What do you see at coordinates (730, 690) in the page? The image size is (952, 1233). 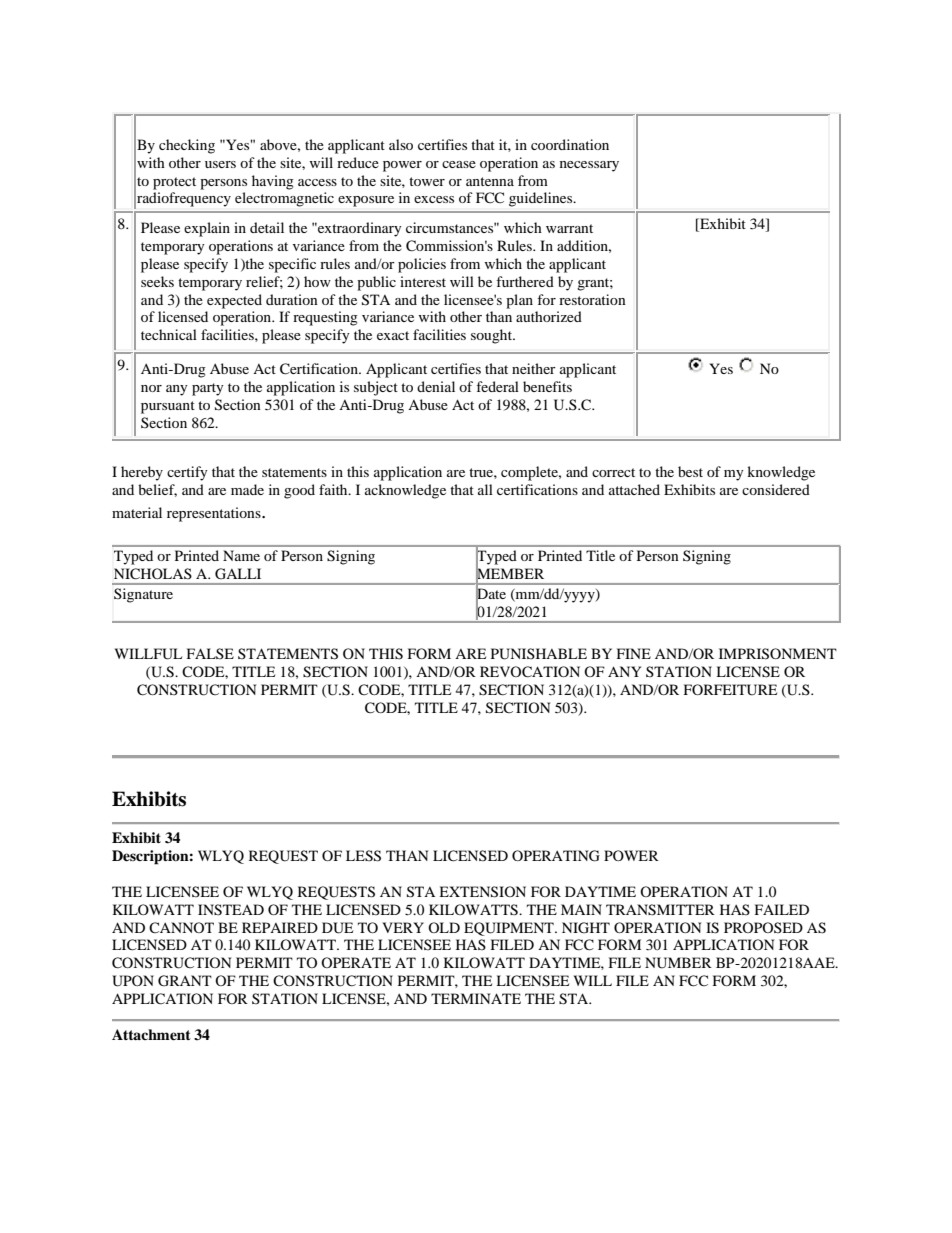 I see `FORFEITURE` at bounding box center [730, 690].
